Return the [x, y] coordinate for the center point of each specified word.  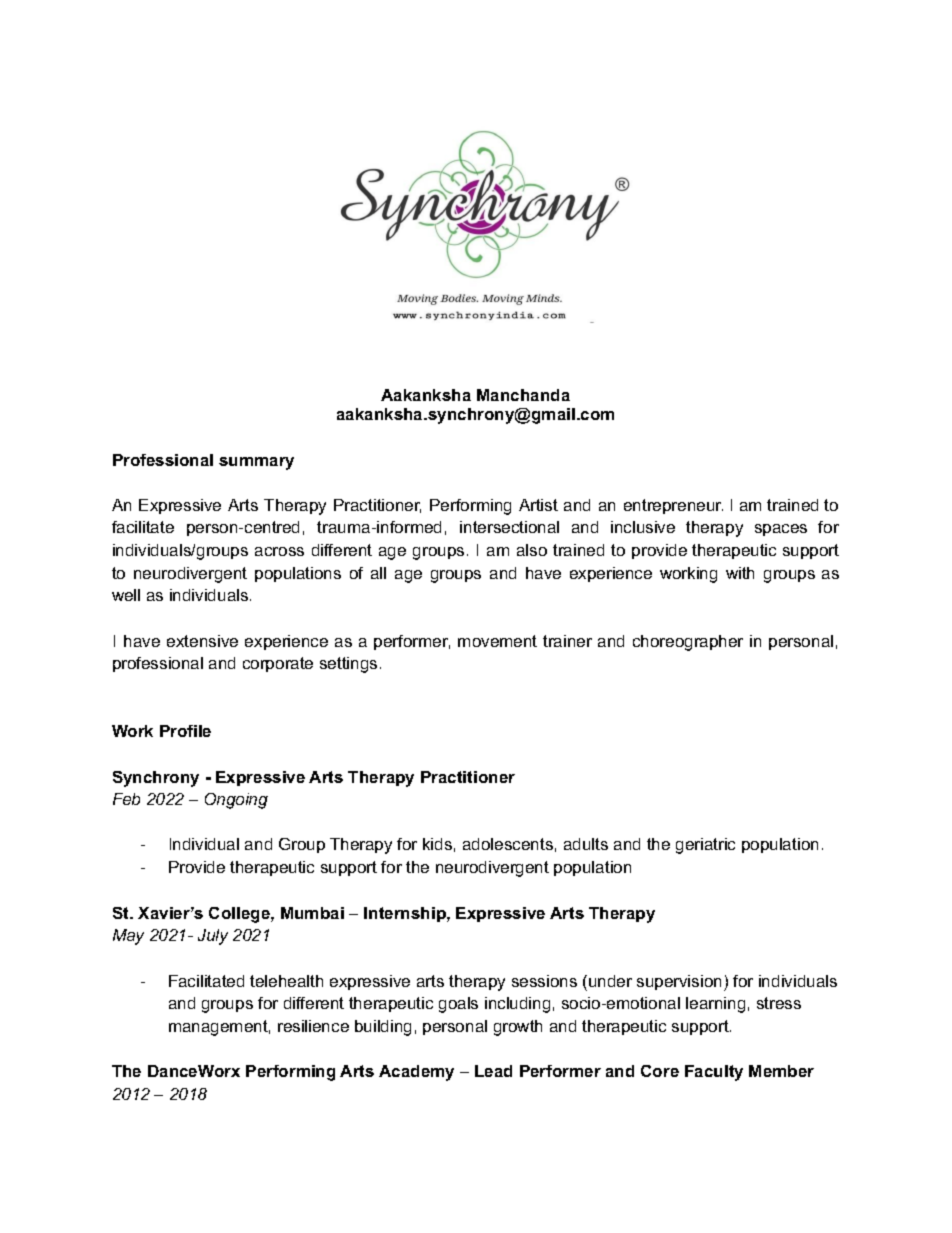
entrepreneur [673, 506]
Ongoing [236, 801]
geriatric [705, 846]
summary [256, 463]
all [378, 573]
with [740, 573]
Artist [538, 505]
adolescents [508, 844]
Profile [185, 731]
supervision [679, 982]
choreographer [688, 643]
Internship [406, 914]
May [128, 937]
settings [348, 665]
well [126, 595]
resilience [313, 1026]
